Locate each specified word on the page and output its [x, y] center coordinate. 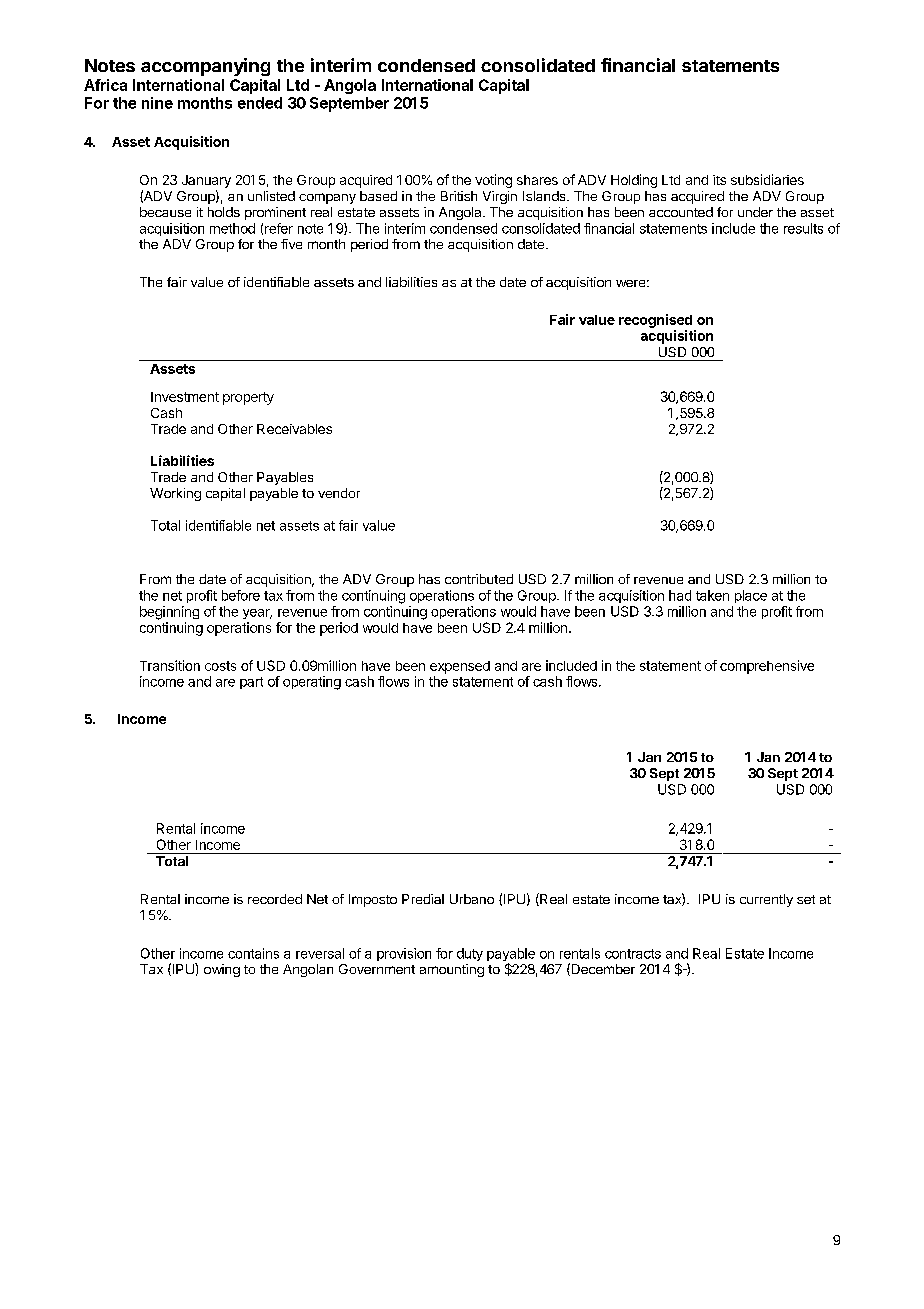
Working [175, 494]
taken [712, 595]
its [719, 180]
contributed [479, 579]
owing [222, 970]
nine [157, 103]
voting [493, 181]
